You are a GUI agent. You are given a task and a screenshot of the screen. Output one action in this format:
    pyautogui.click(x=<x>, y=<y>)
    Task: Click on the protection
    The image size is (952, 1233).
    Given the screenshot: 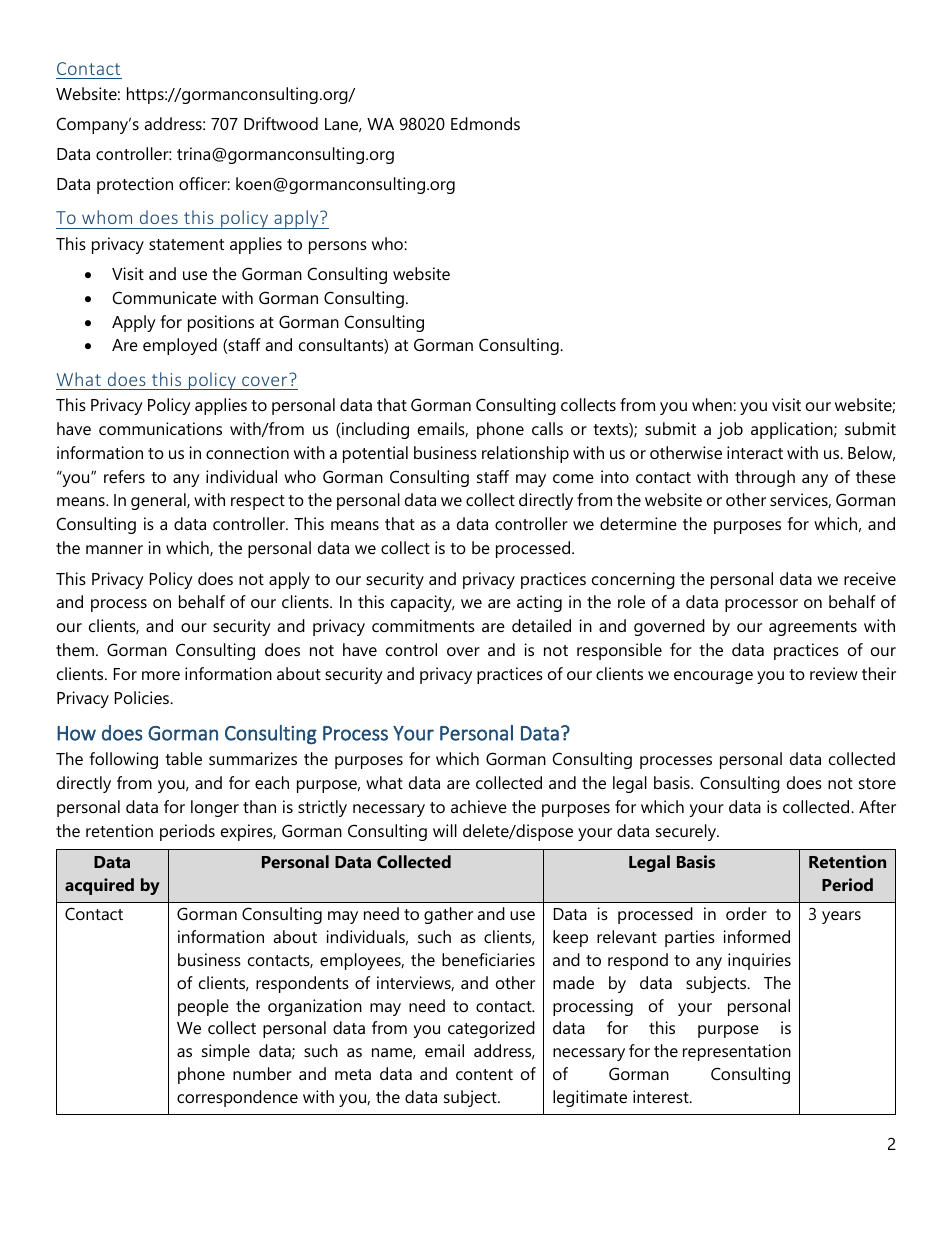 What is the action you would take?
    pyautogui.click(x=135, y=185)
